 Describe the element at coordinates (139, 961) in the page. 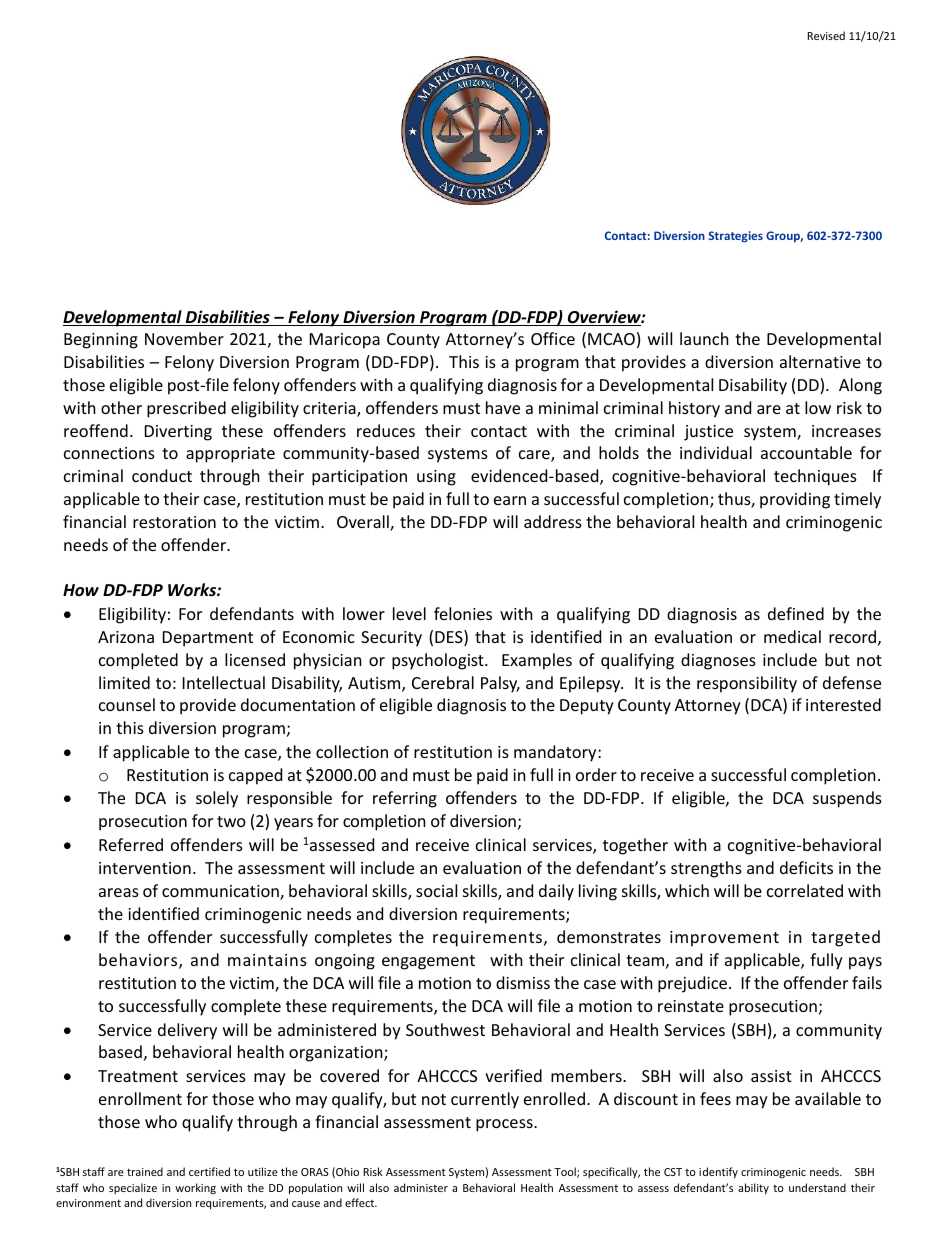

I see `behaviors` at that location.
